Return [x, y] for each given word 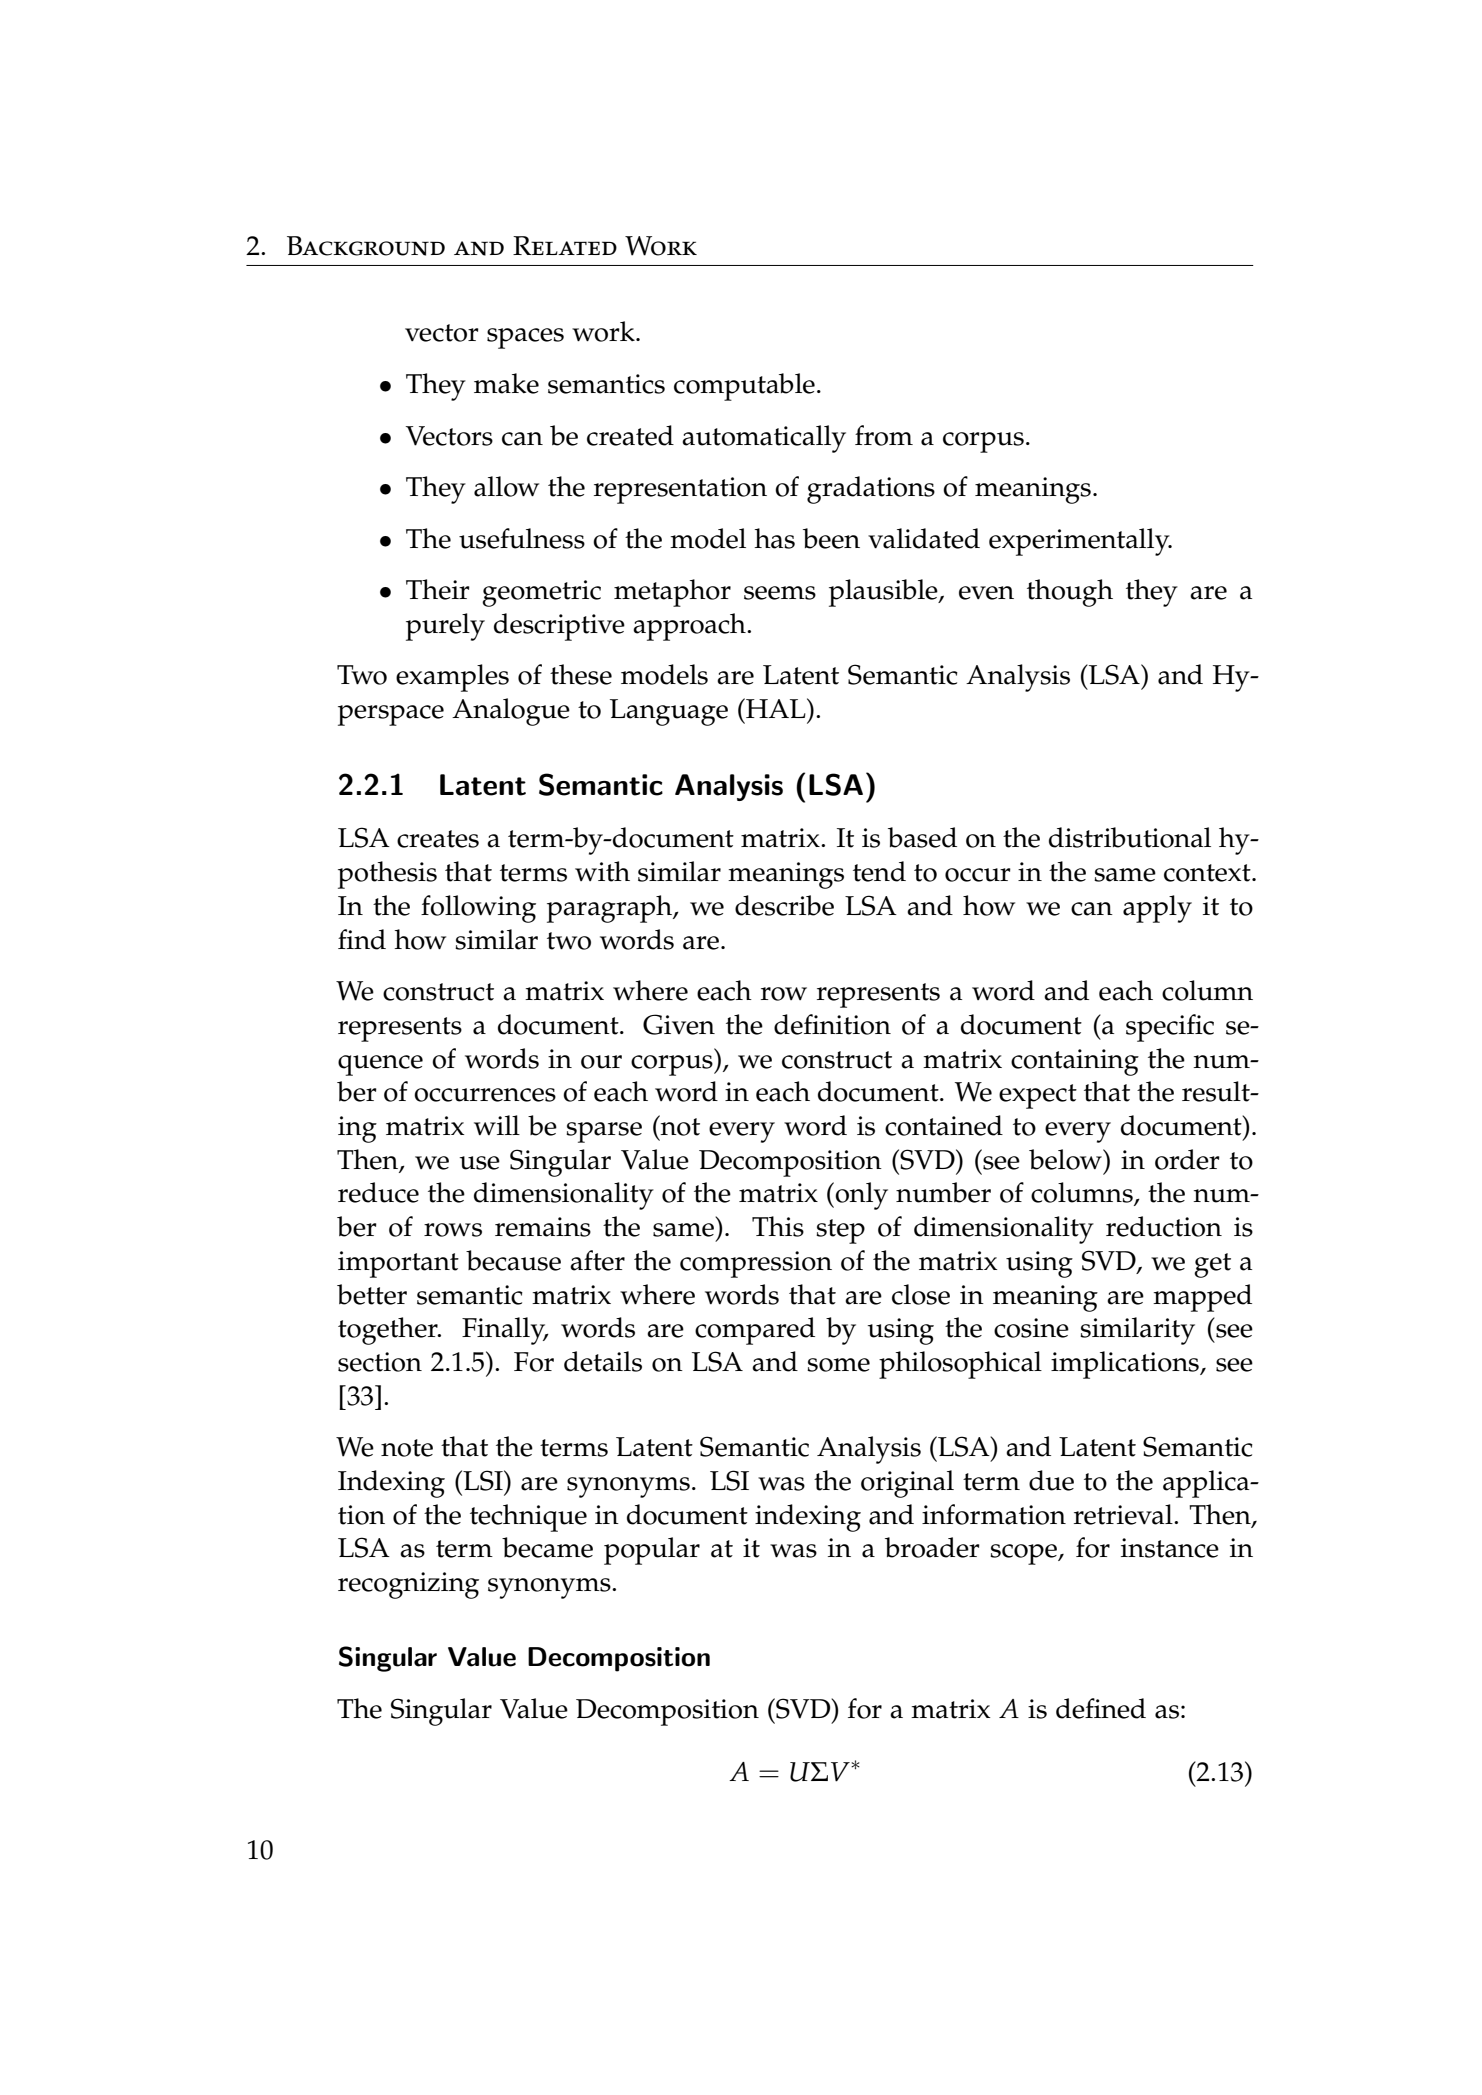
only [860, 1196]
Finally [505, 1331]
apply [1157, 909]
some [838, 1365]
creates [438, 839]
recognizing [408, 1585]
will [497, 1125]
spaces [525, 338]
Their [438, 589]
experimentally [1080, 542]
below [1066, 1159]
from [884, 435]
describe [784, 905]
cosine [1031, 1328]
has [774, 538]
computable [744, 387]
